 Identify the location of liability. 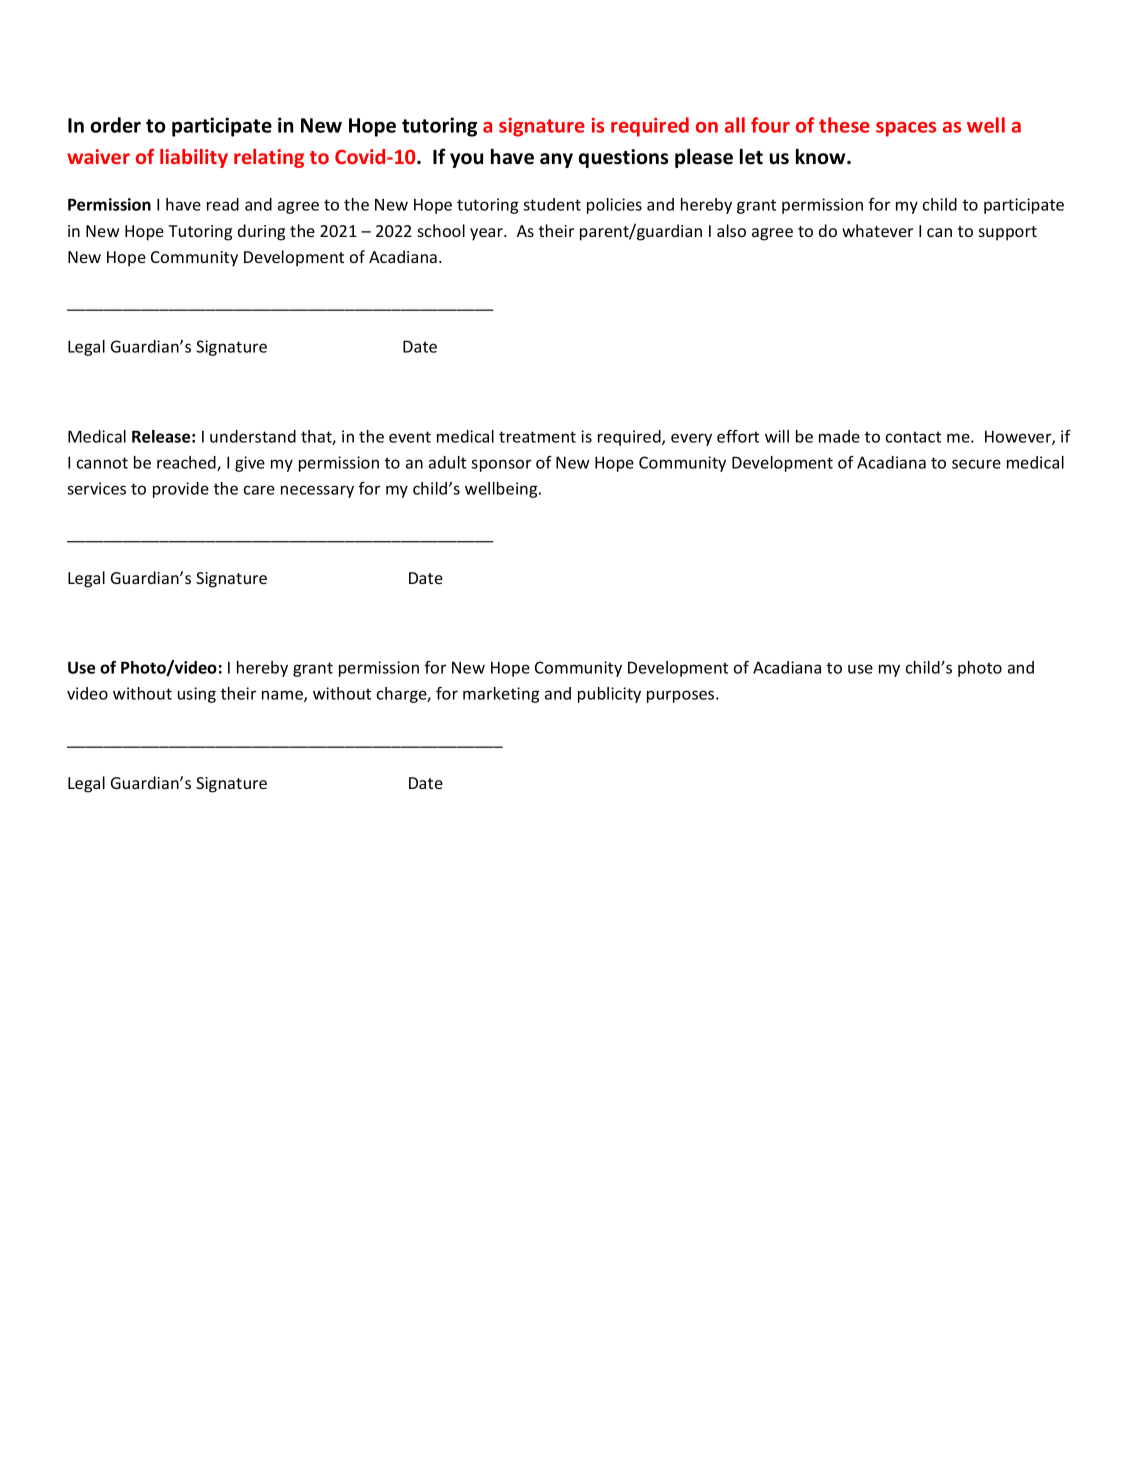
(194, 158).
